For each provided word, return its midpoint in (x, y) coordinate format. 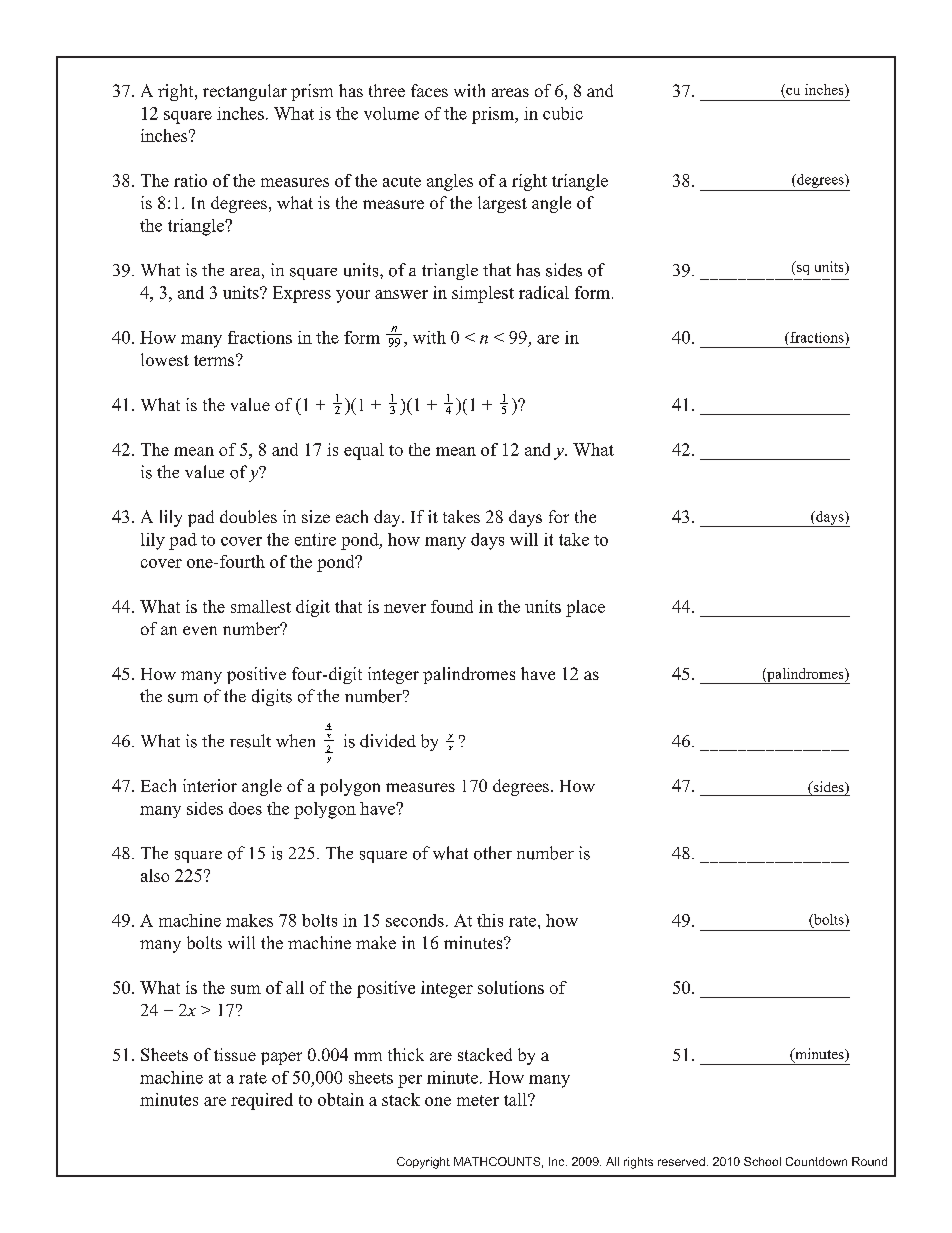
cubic (563, 113)
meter (478, 1100)
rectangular (245, 92)
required (262, 1101)
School (762, 1161)
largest (502, 204)
